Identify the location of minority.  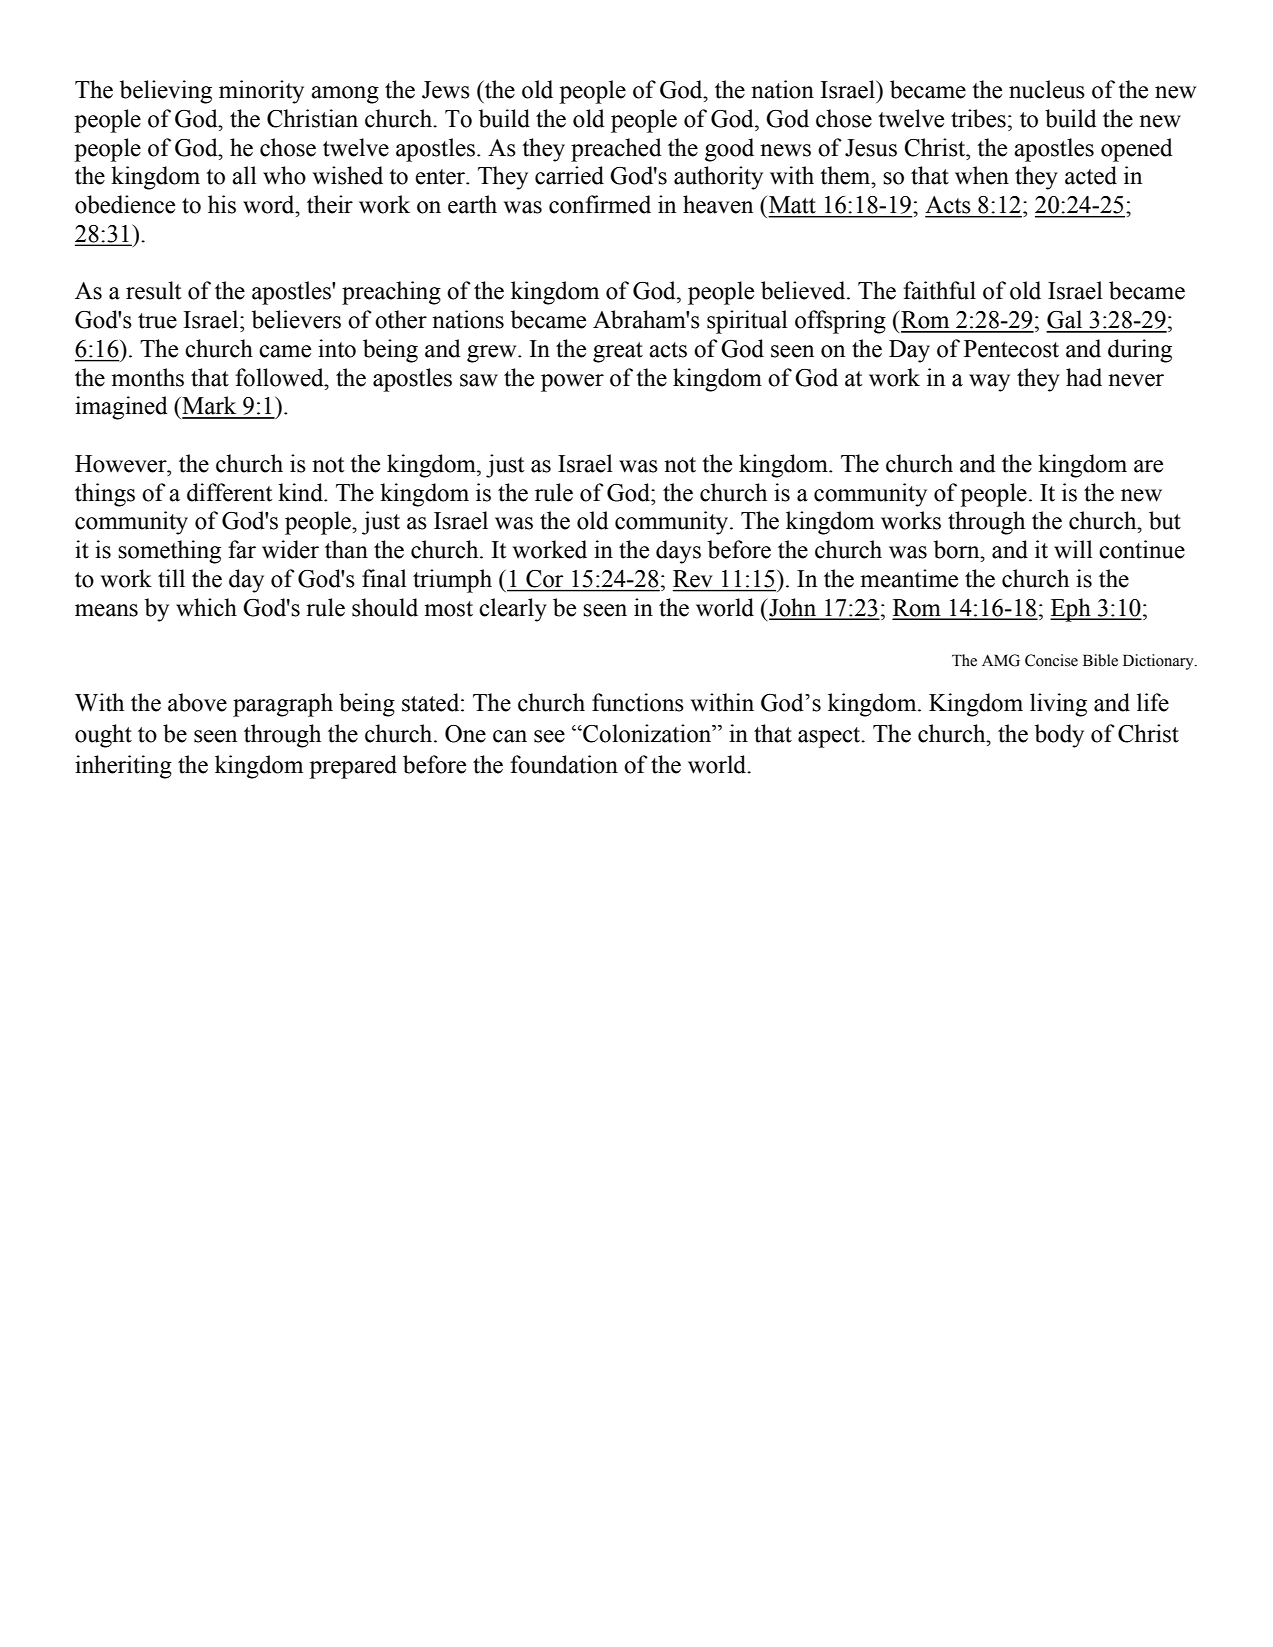
(261, 92).
